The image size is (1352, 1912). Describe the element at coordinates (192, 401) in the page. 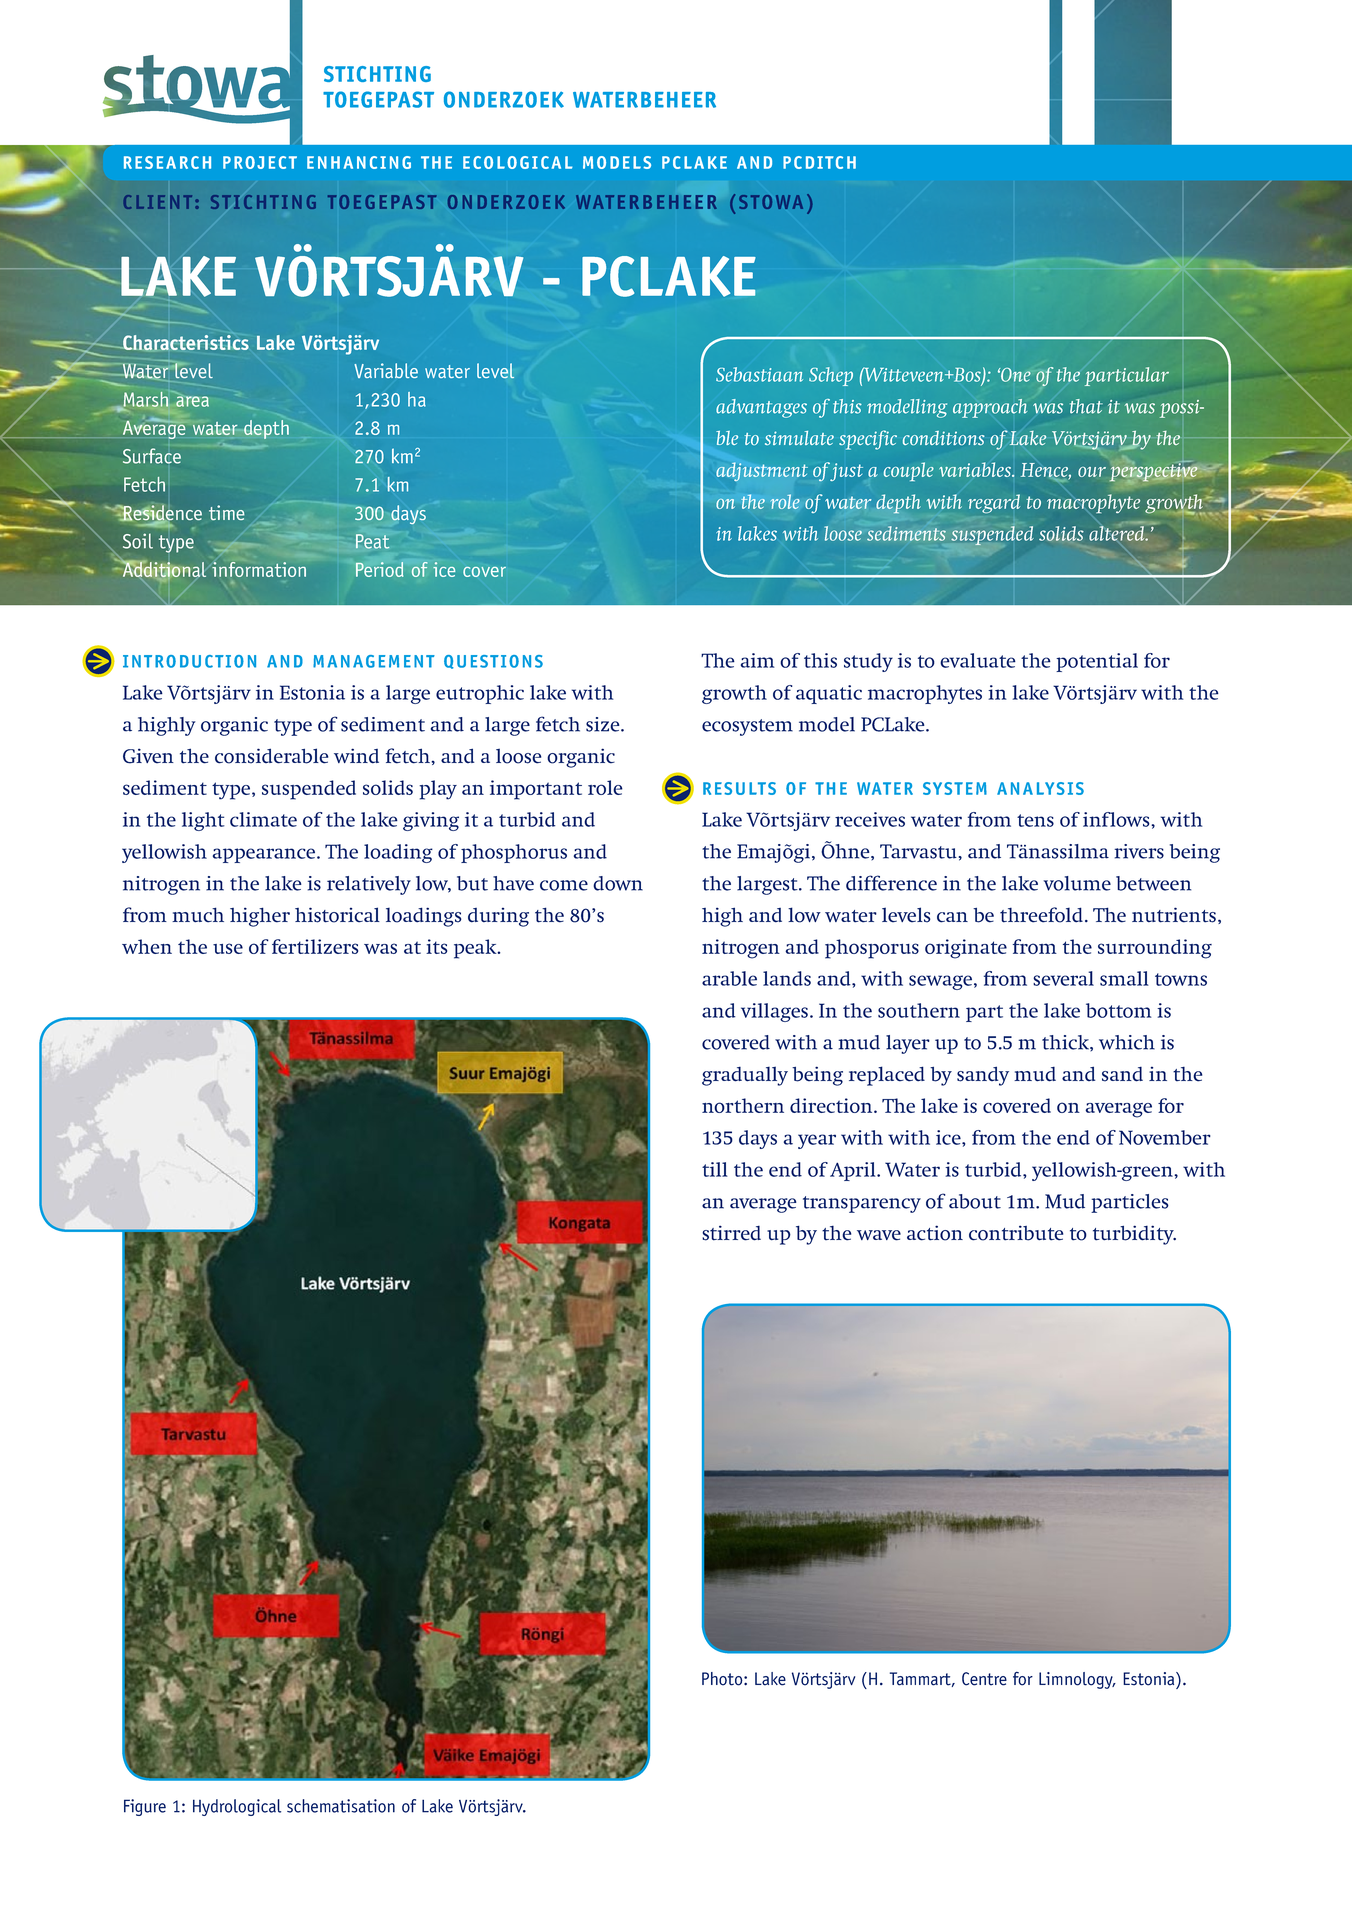

I see `area` at that location.
